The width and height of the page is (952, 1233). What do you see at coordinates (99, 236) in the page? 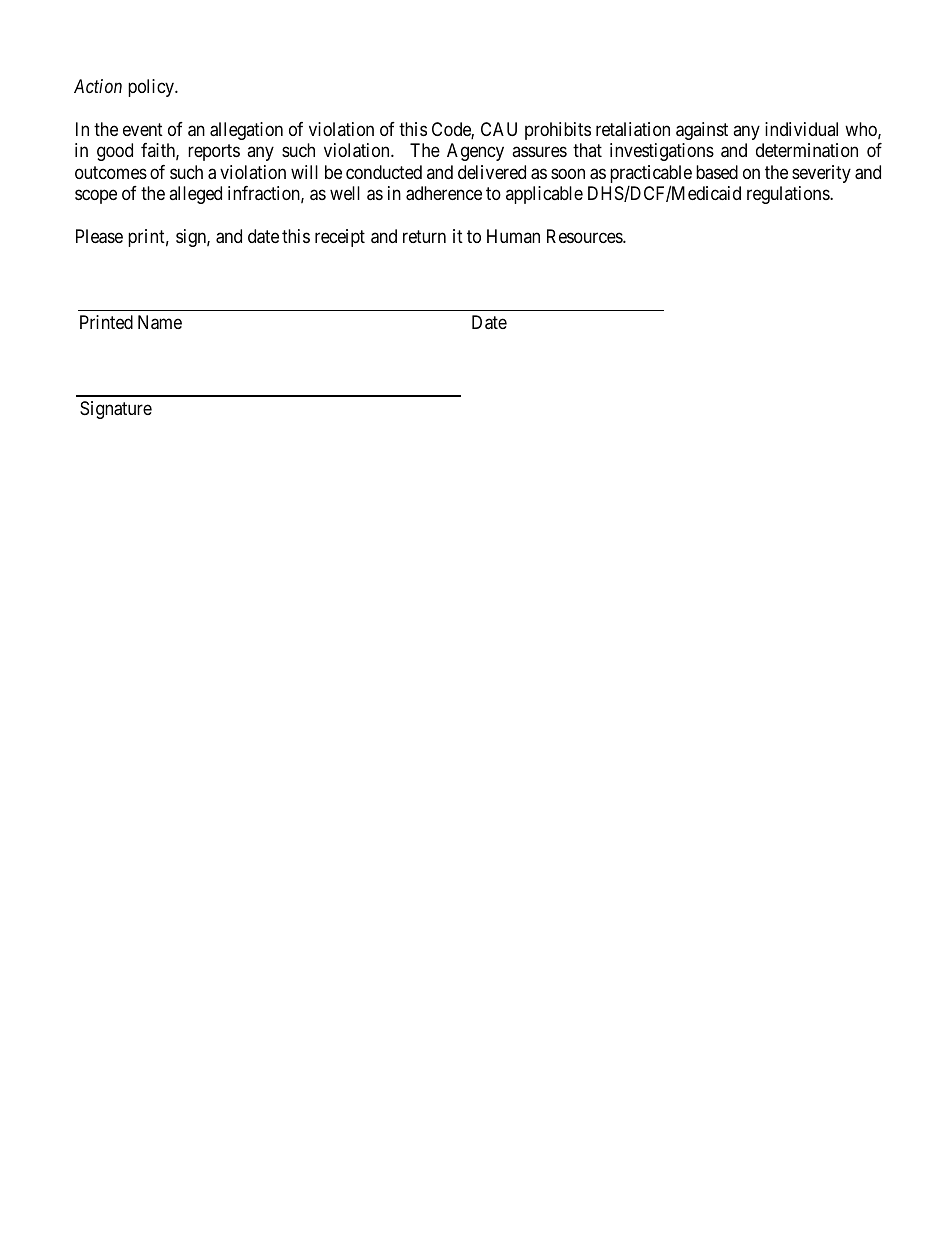
I see `Please` at bounding box center [99, 236].
